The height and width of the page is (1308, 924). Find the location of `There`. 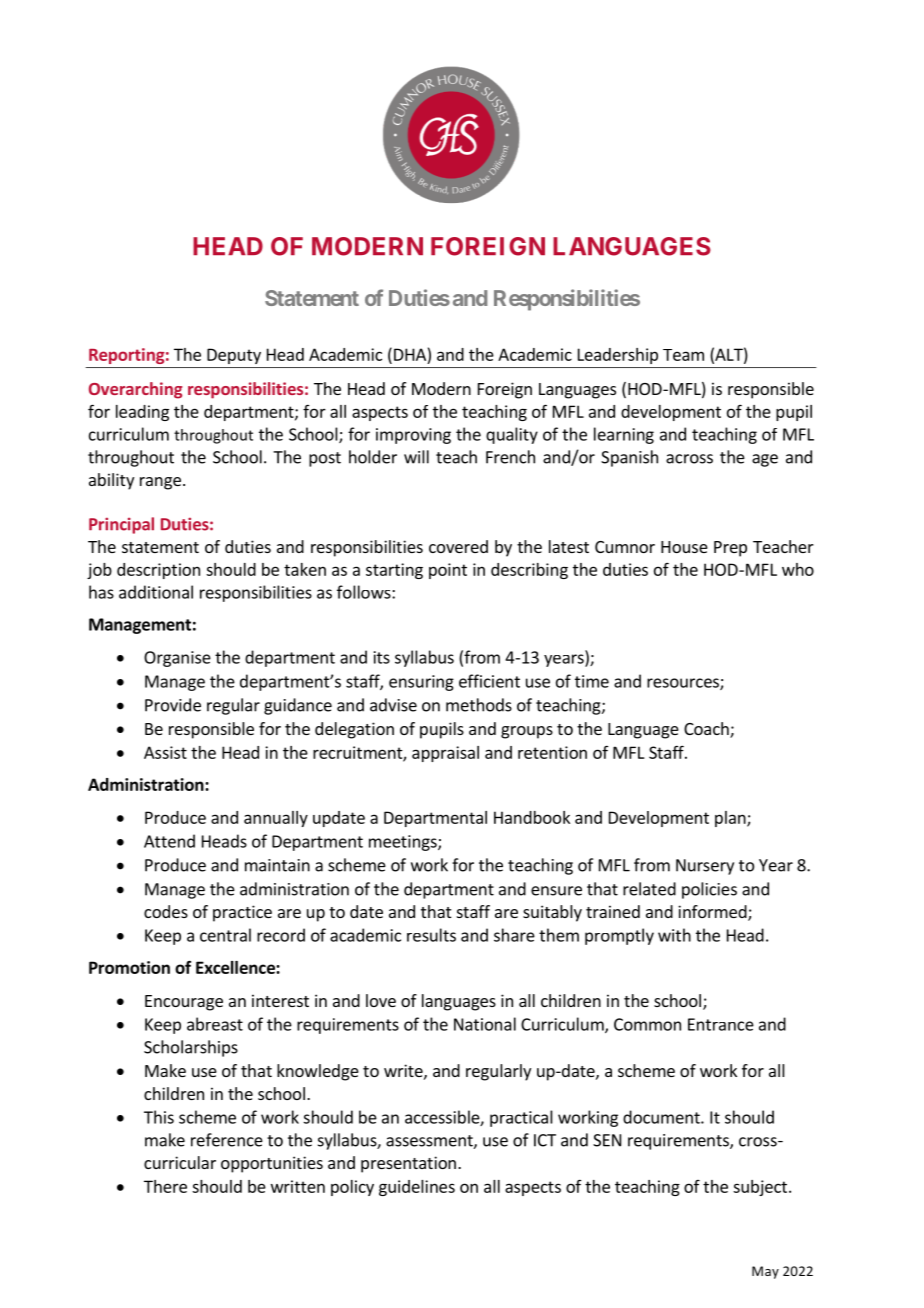

There is located at coordinates (165, 1186).
